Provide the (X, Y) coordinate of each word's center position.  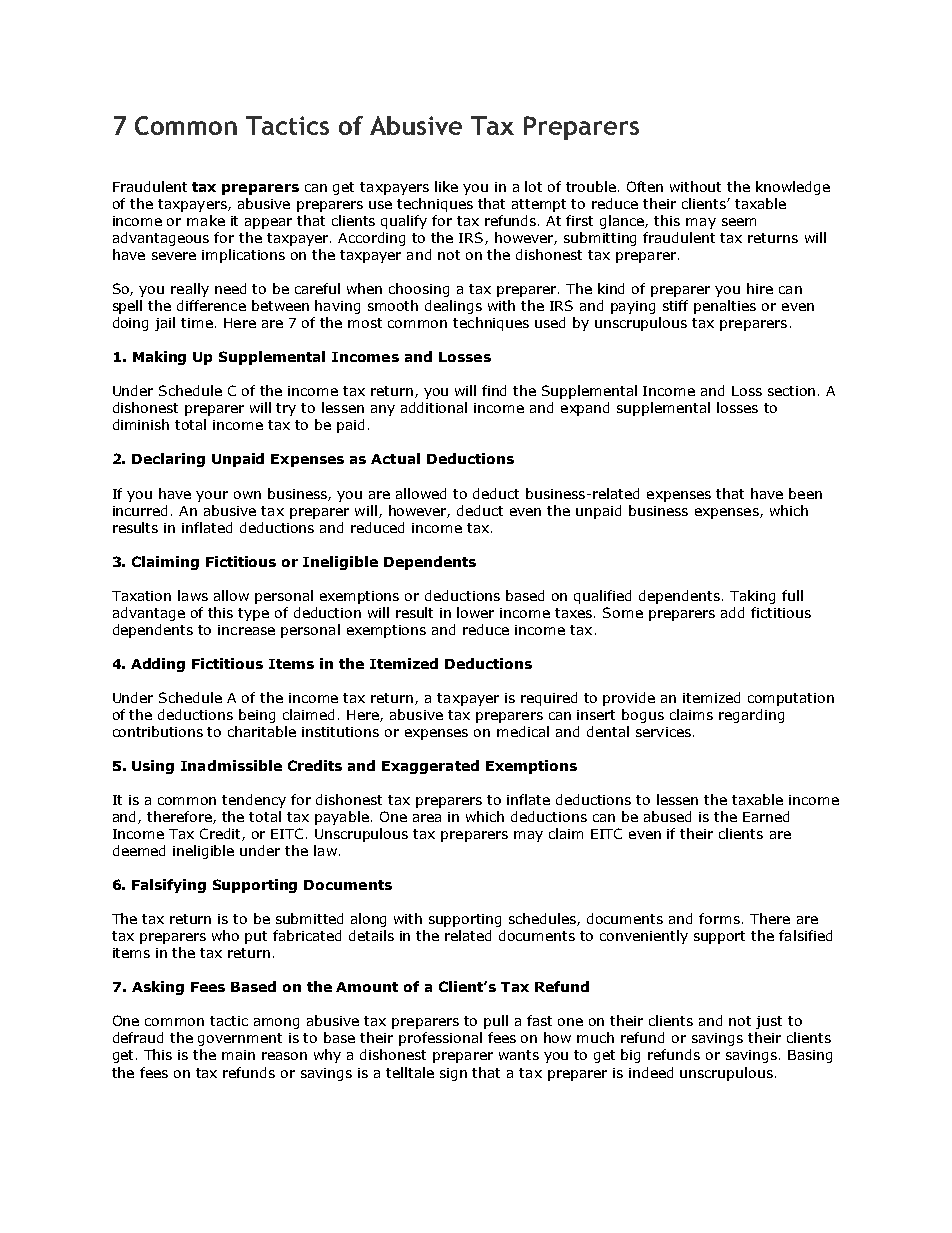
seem (739, 222)
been (805, 493)
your (212, 496)
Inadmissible (231, 765)
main (238, 1055)
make (206, 220)
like (446, 186)
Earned (766, 816)
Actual (395, 458)
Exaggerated (430, 767)
